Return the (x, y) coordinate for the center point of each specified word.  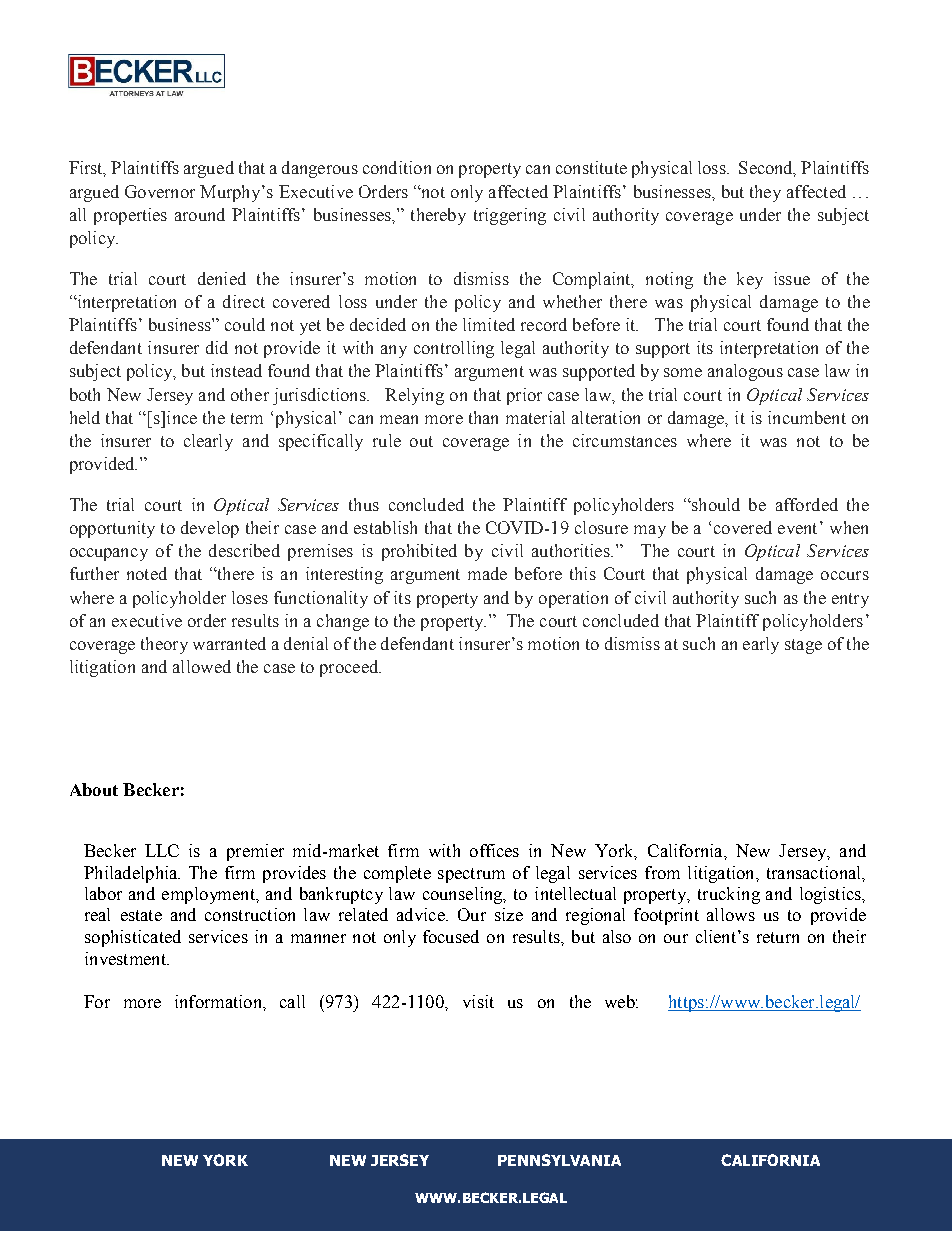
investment (126, 958)
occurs (845, 575)
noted (147, 573)
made (487, 573)
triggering (510, 216)
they (765, 193)
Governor (160, 191)
